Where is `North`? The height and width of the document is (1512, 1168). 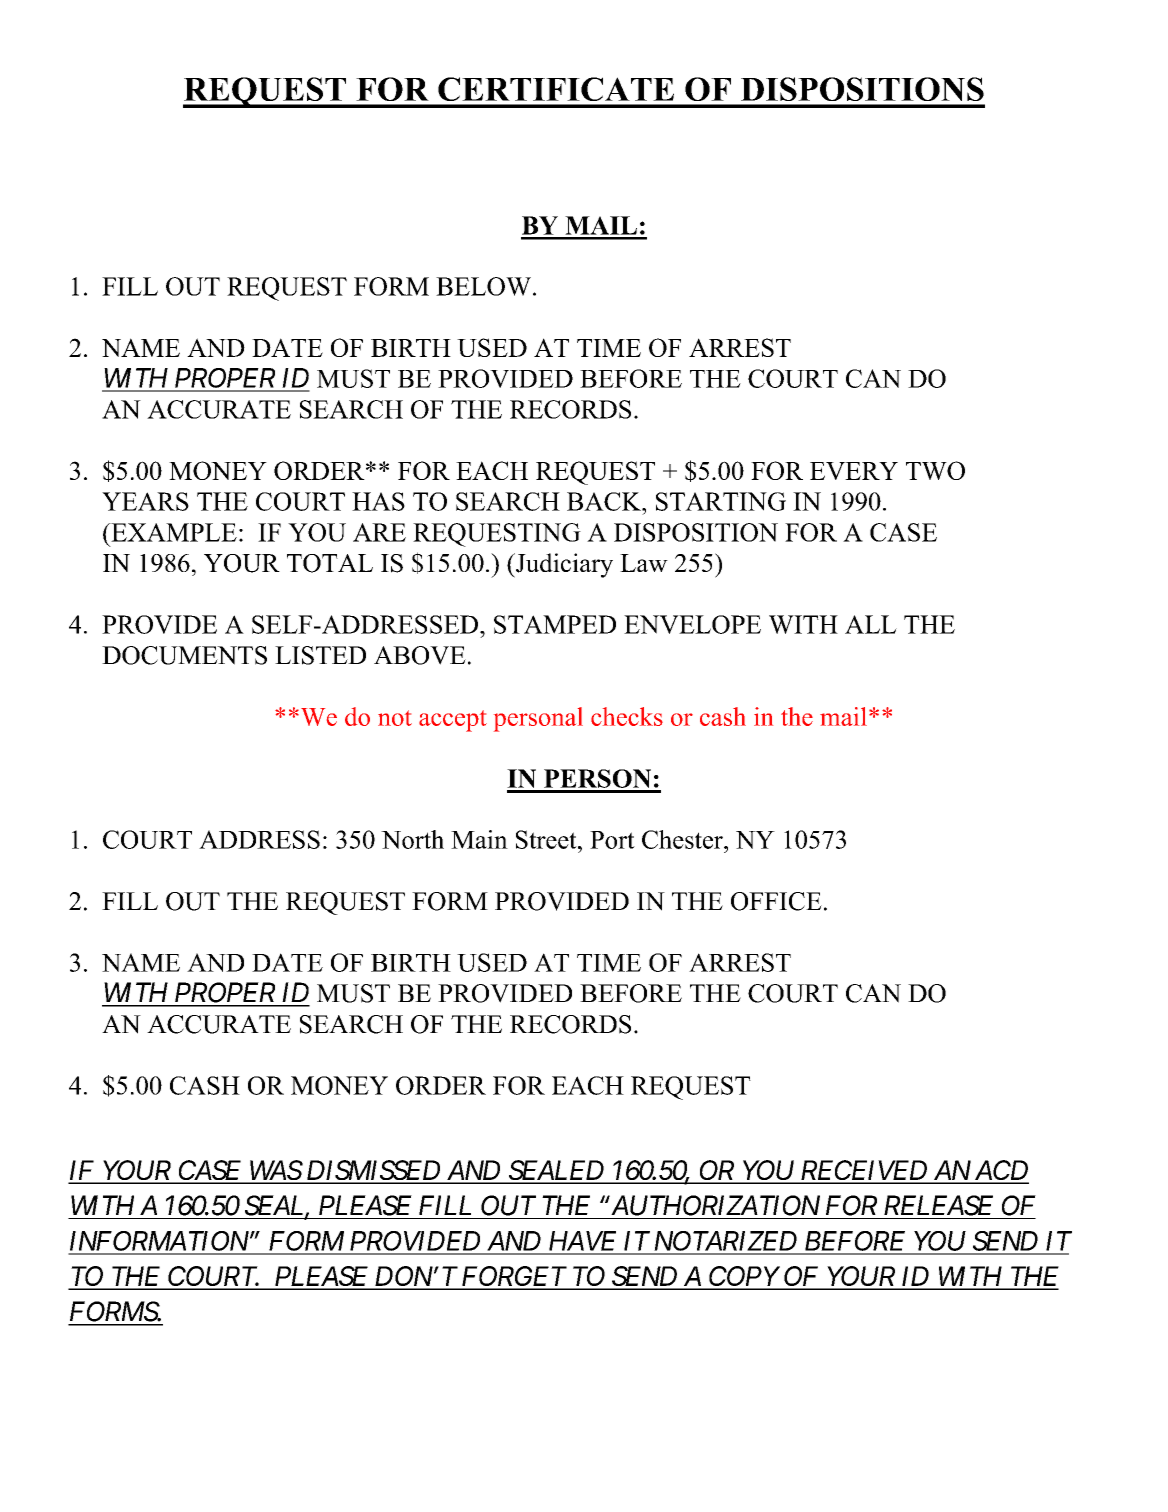 North is located at coordinates (412, 839).
